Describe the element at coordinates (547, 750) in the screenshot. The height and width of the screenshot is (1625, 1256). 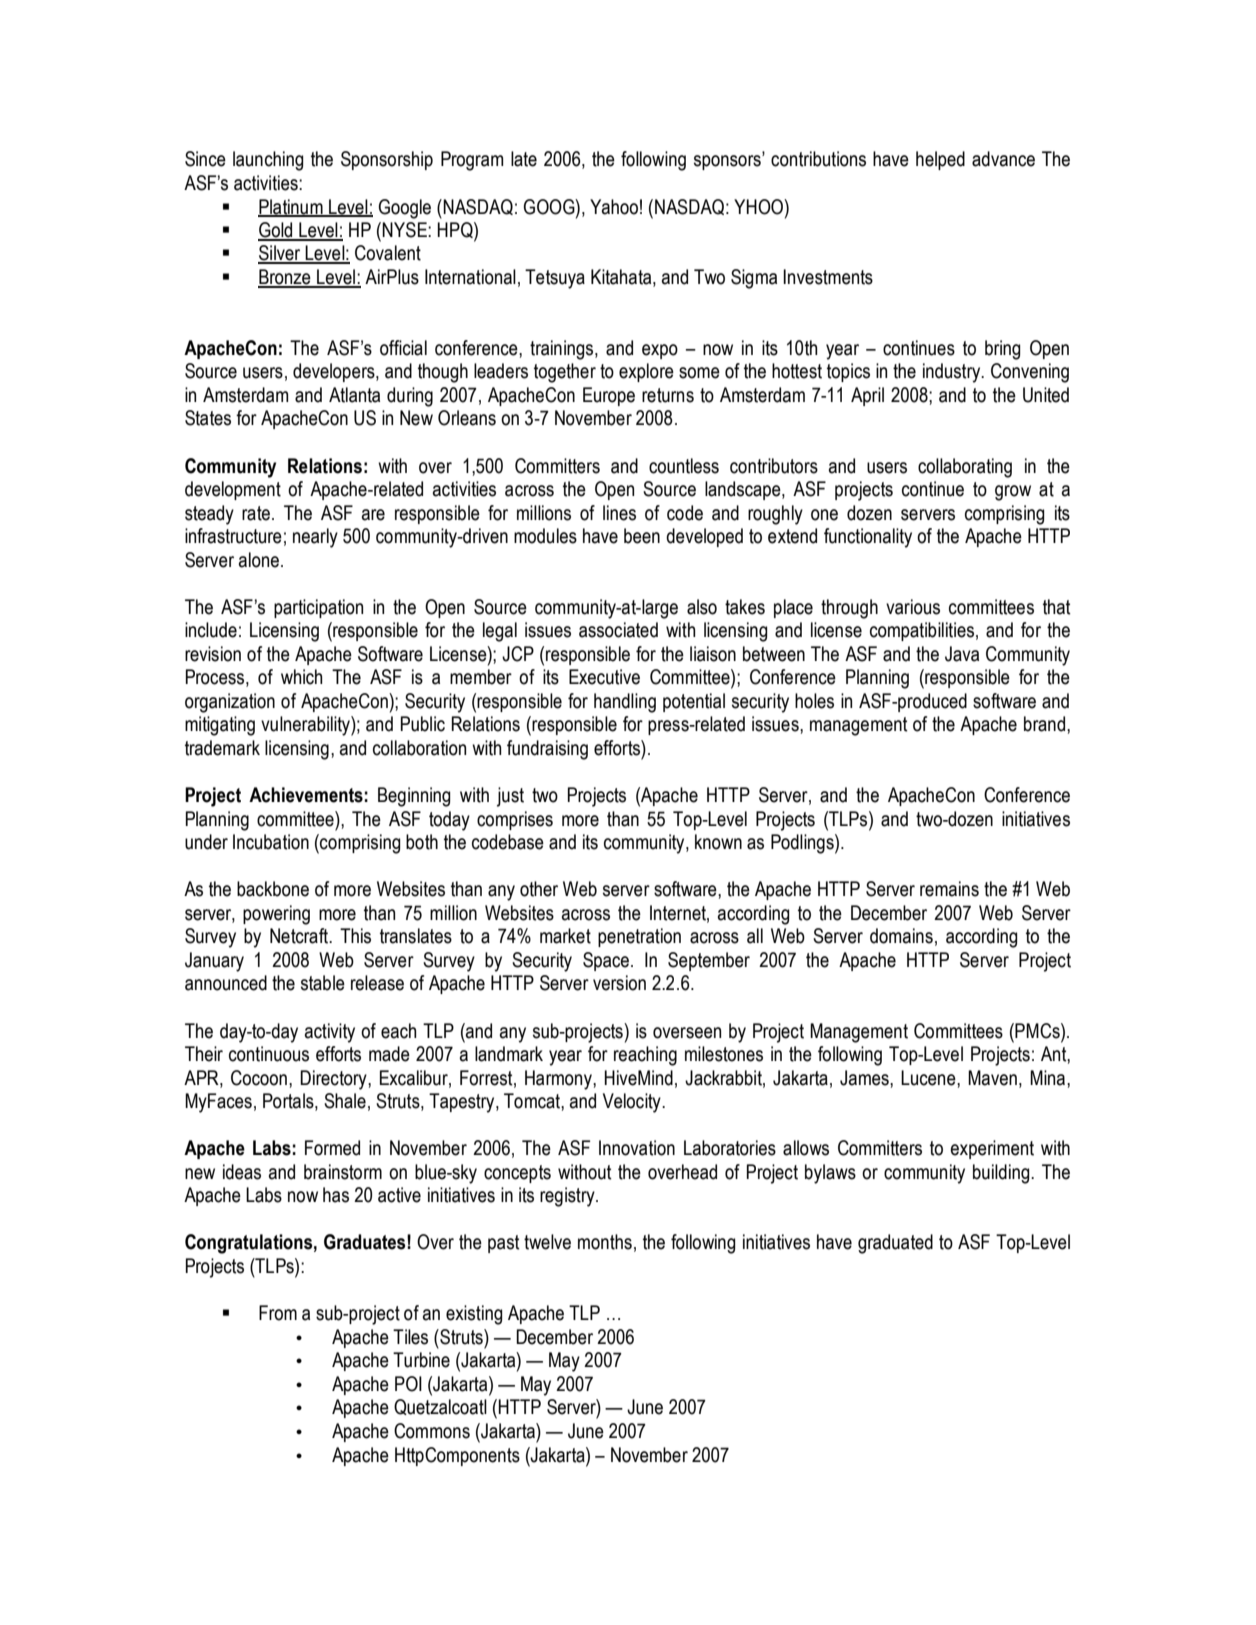
I see `fundraising` at that location.
